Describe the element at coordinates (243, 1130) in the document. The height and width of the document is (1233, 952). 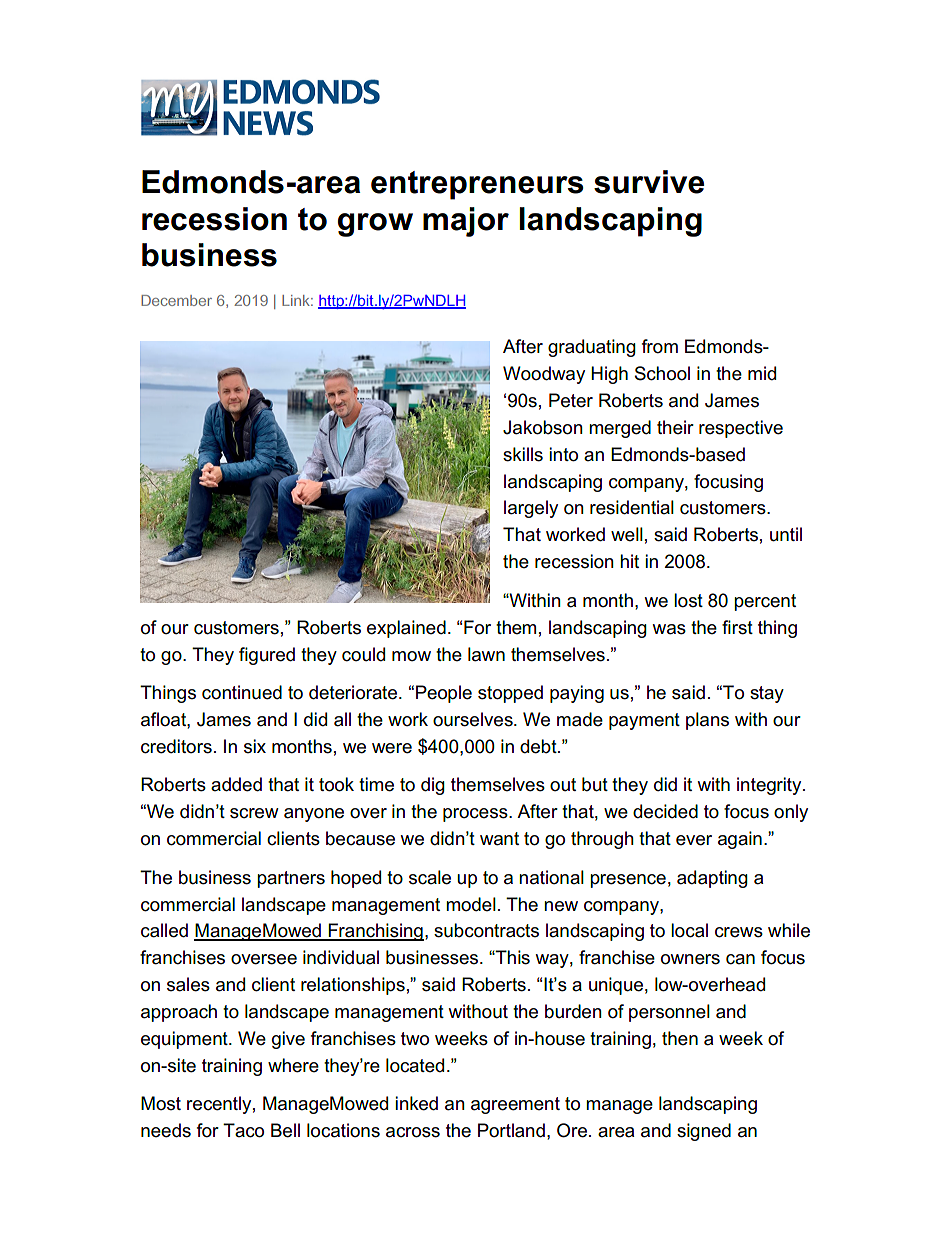
I see `Taco` at that location.
